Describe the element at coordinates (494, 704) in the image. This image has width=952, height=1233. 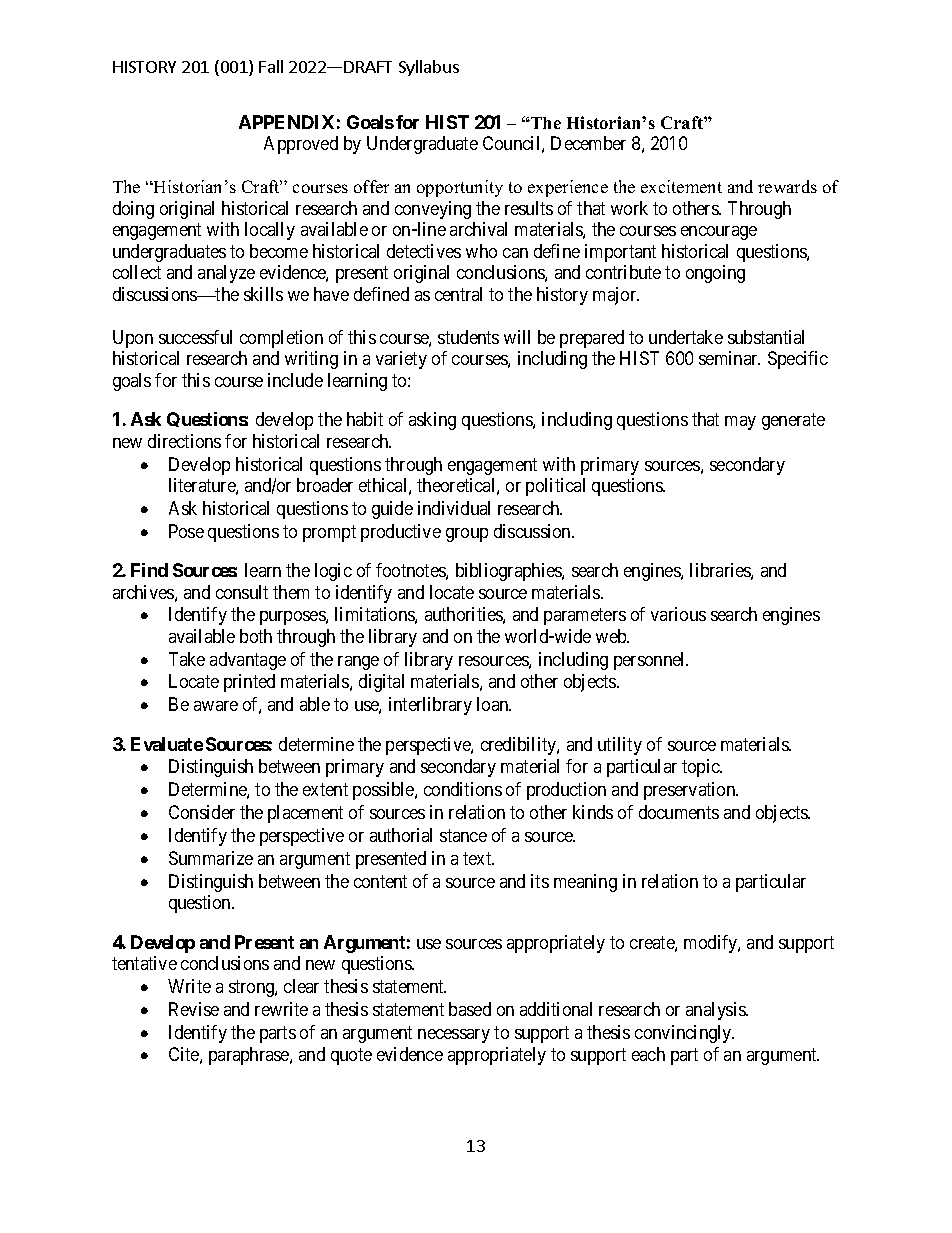
I see `loan` at that location.
